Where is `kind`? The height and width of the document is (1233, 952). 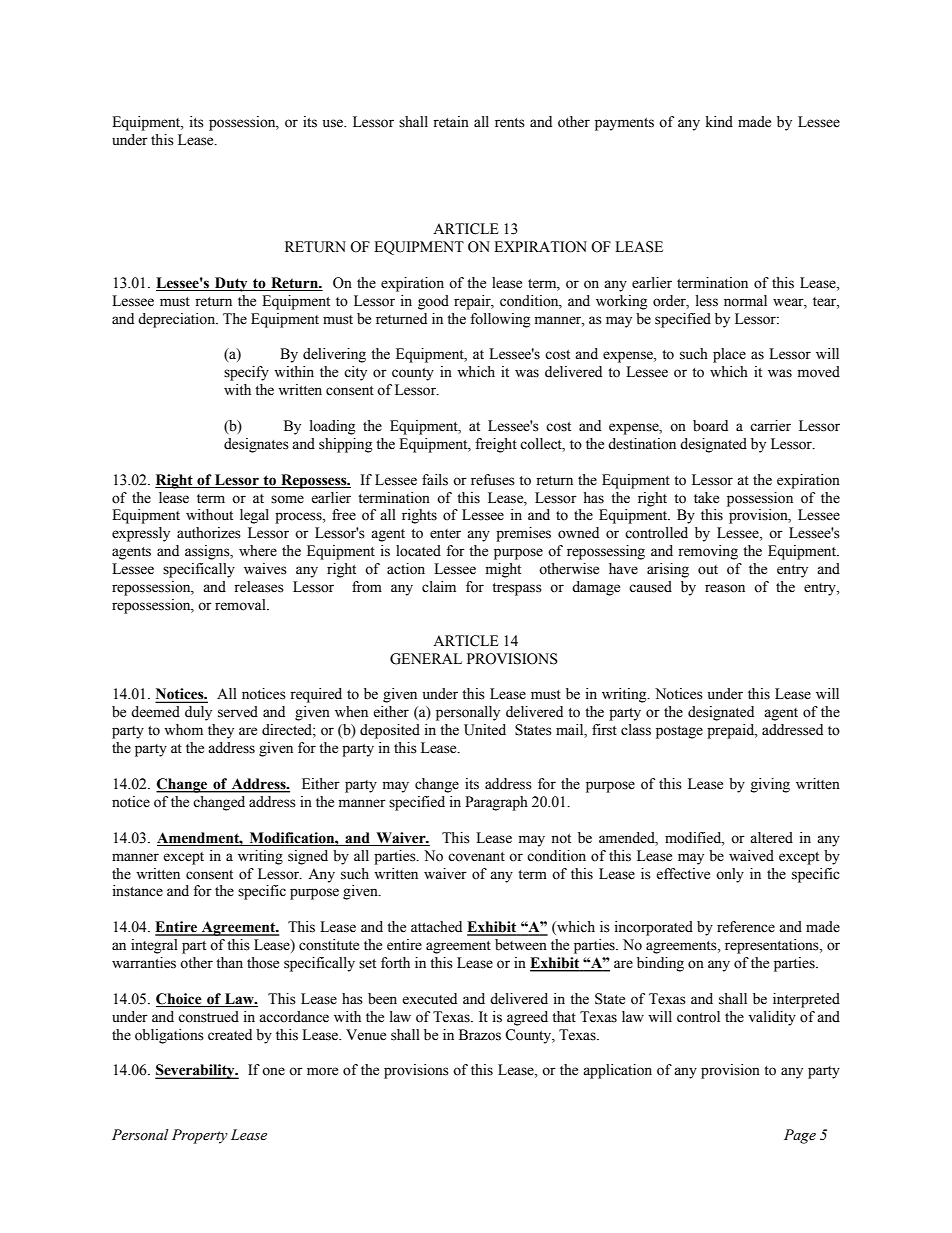
kind is located at coordinates (719, 122).
